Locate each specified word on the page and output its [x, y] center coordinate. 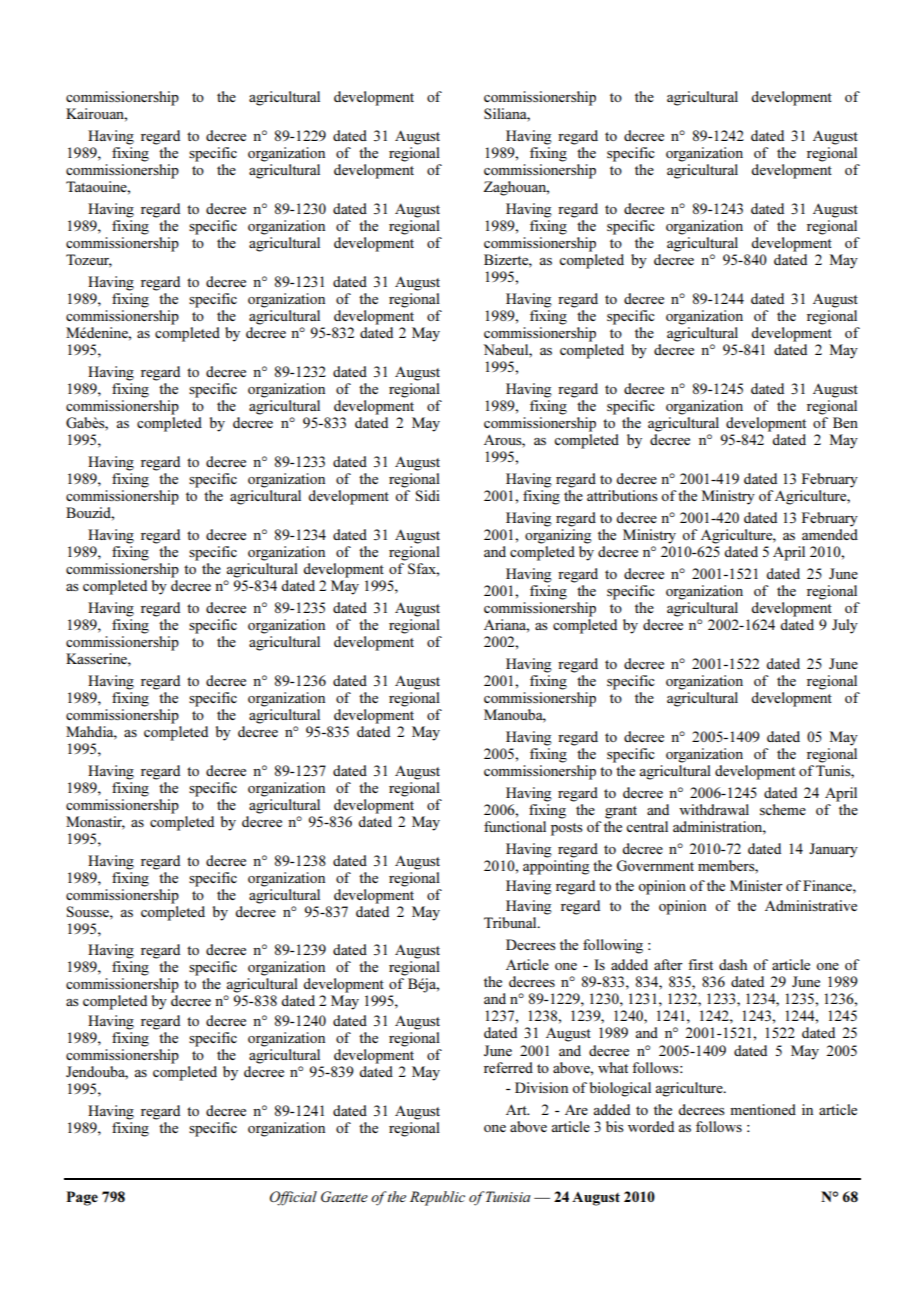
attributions [622, 495]
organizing [558, 536]
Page [82, 1198]
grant [621, 812]
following [613, 946]
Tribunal [511, 922]
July [845, 626]
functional [515, 826]
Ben [845, 422]
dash [733, 964]
